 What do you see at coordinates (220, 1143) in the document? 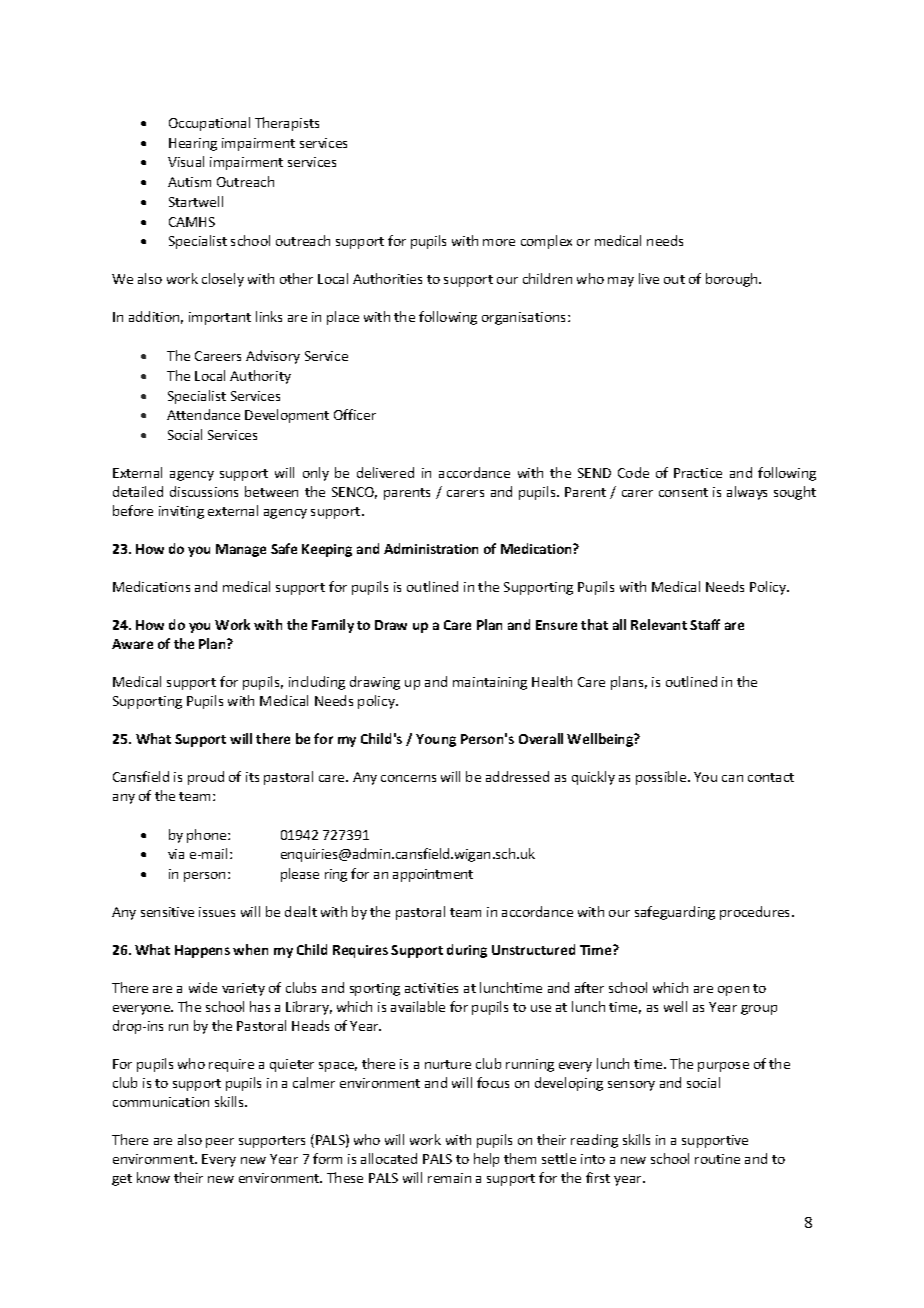
I see `peer` at bounding box center [220, 1143].
